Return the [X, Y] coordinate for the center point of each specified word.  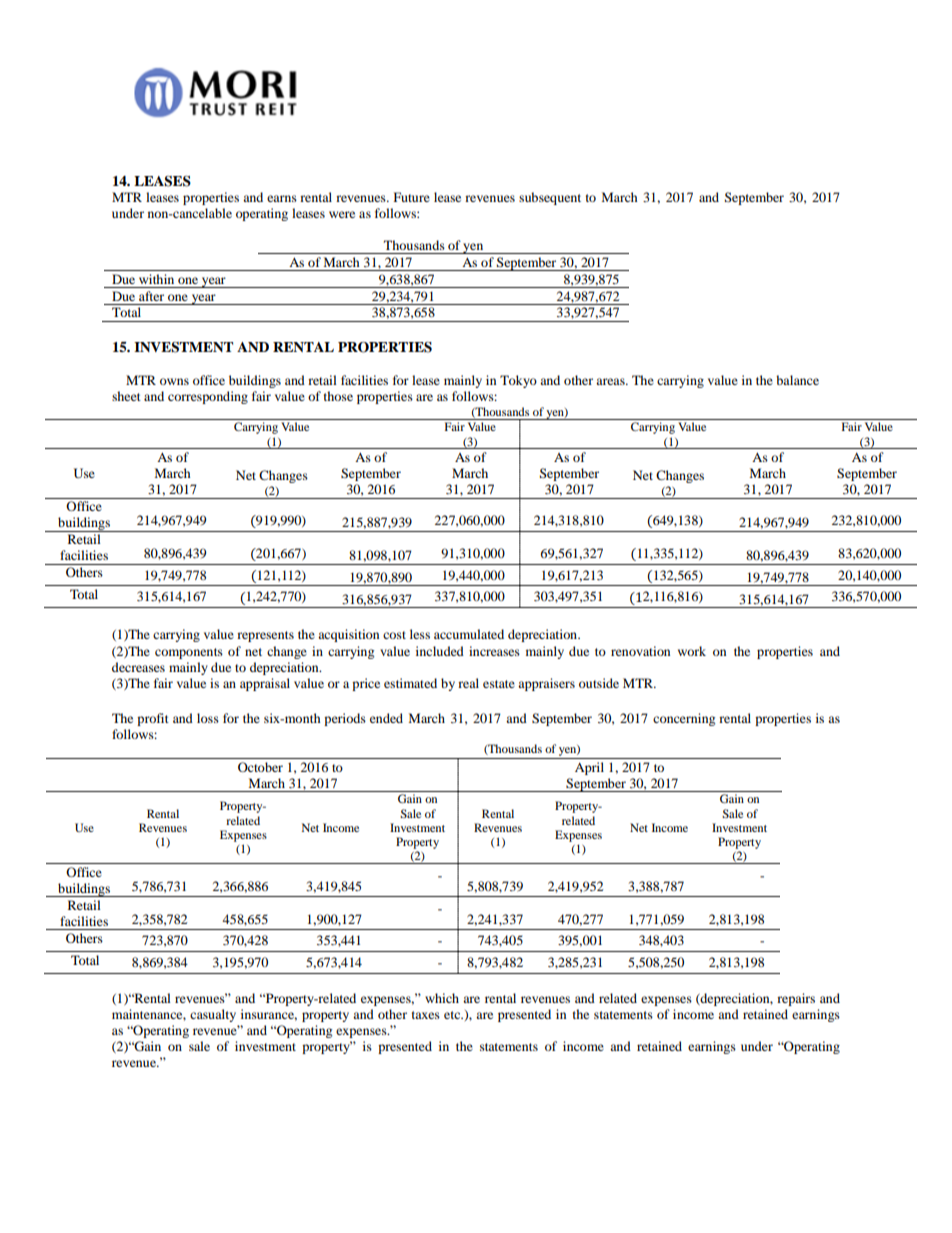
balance [797, 380]
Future [412, 197]
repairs [796, 999]
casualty [213, 1015]
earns [282, 198]
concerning [684, 719]
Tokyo [518, 381]
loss [208, 718]
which [442, 998]
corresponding [208, 397]
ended [386, 718]
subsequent [550, 198]
